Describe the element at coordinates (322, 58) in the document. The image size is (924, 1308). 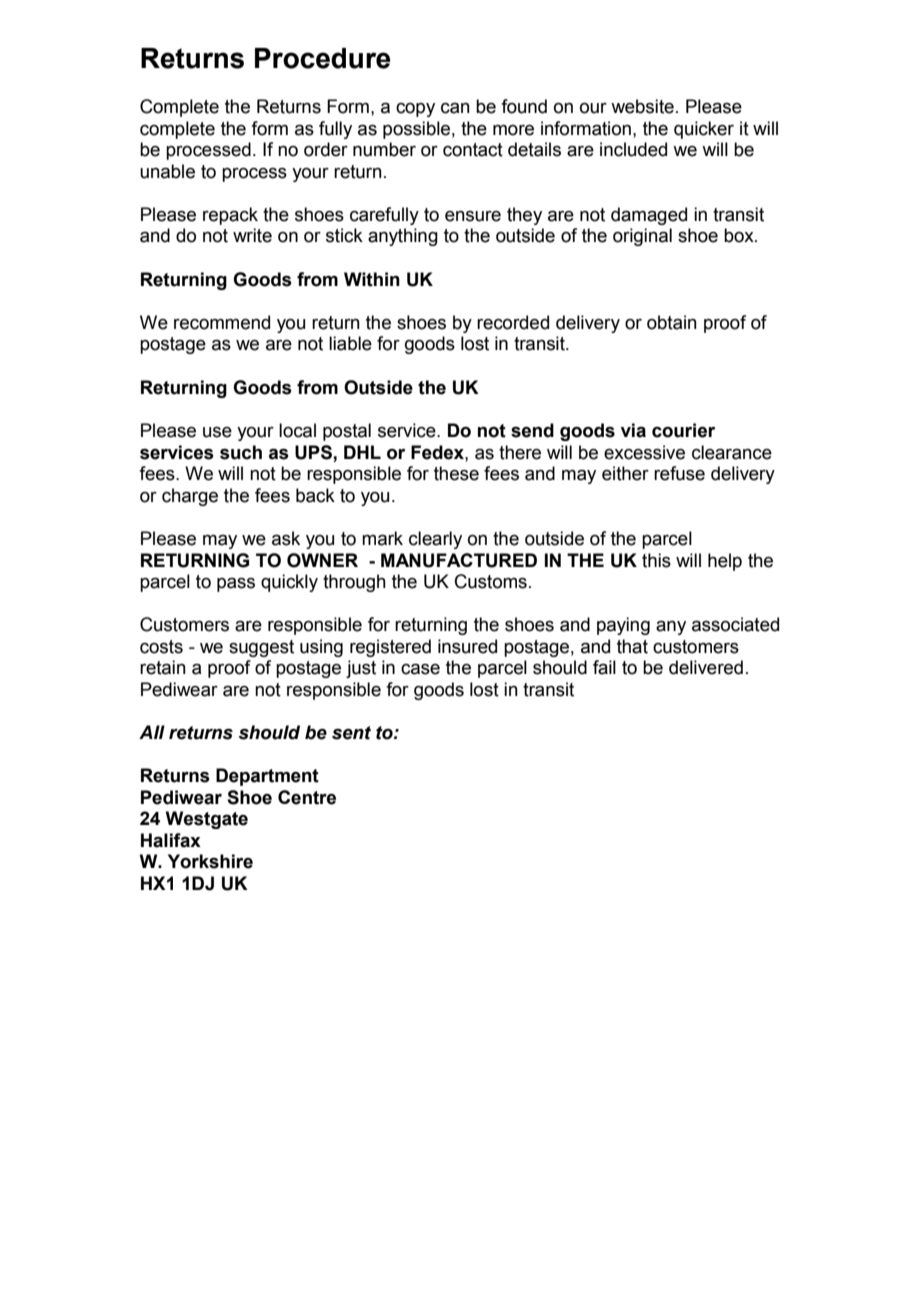
I see `Procedure` at that location.
